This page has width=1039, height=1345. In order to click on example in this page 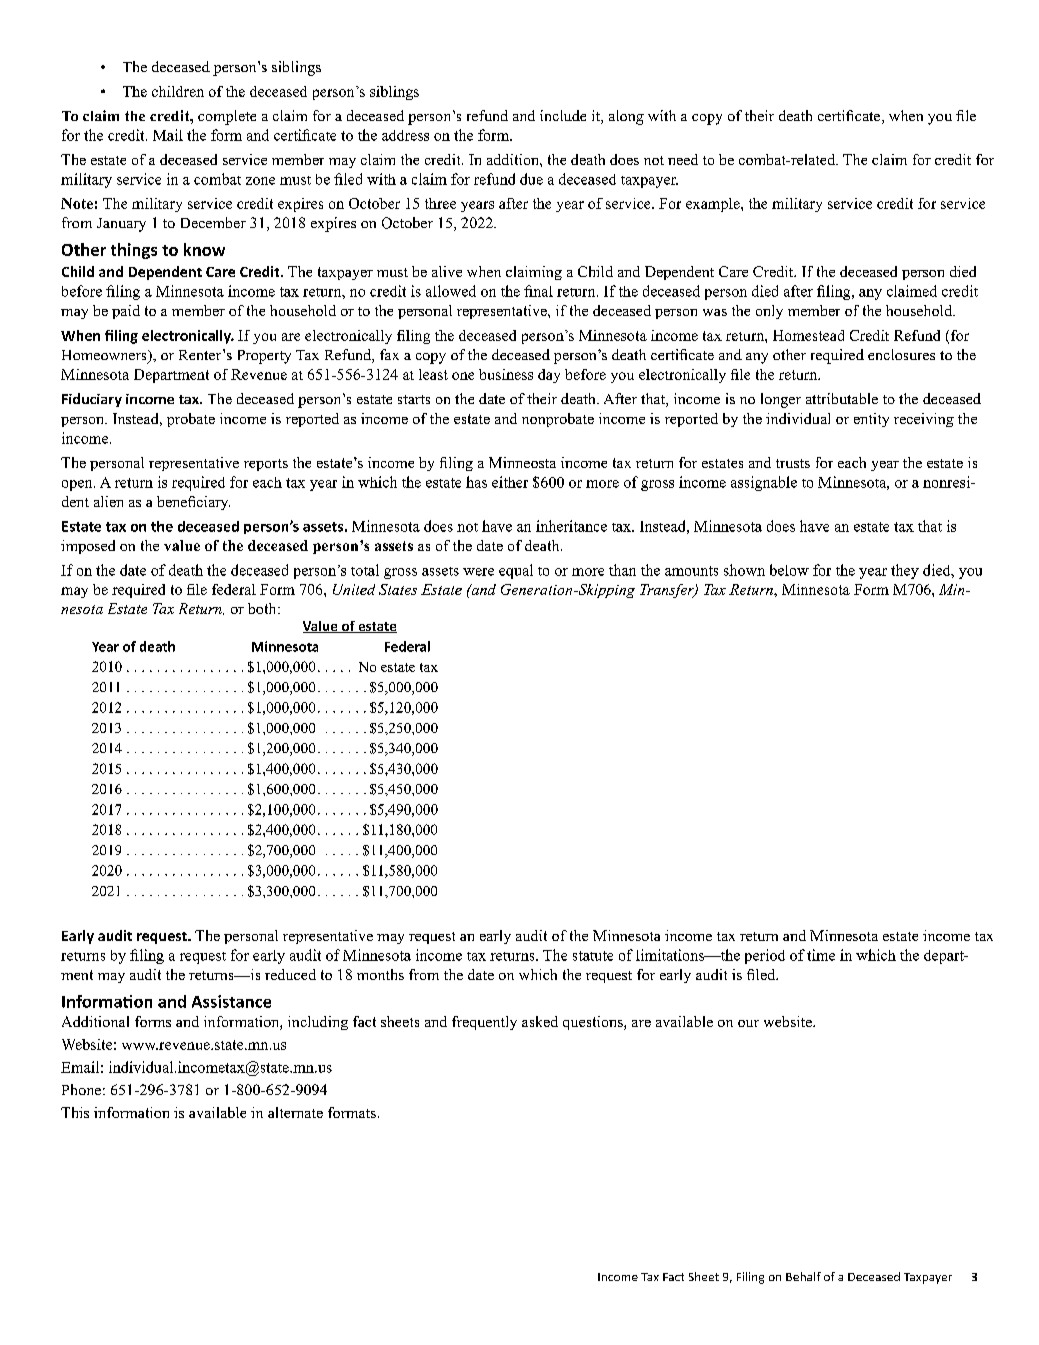, I will do `click(714, 205)`.
